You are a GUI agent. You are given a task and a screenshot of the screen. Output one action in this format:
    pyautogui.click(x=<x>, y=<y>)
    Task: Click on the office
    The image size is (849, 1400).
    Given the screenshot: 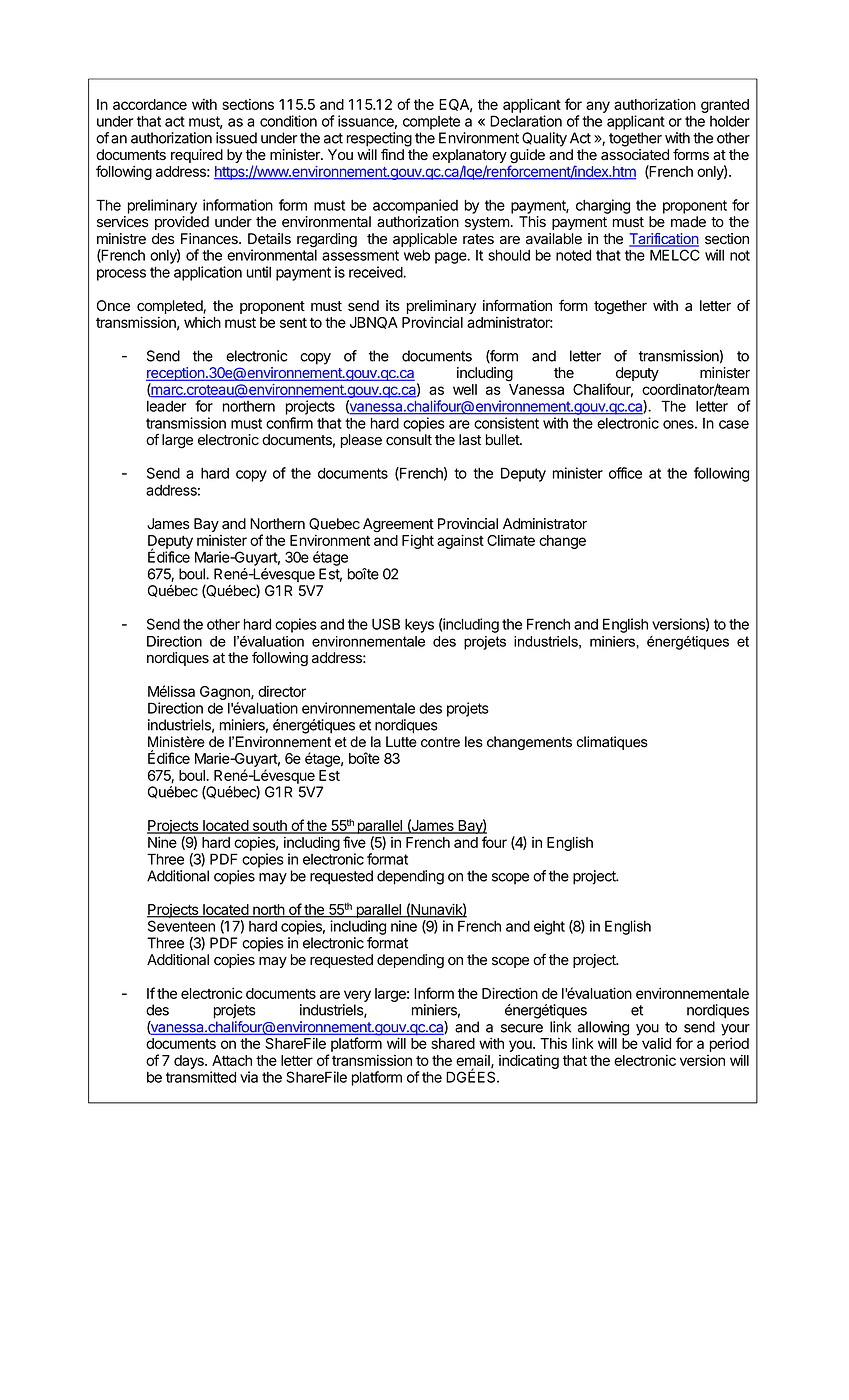 What is the action you would take?
    pyautogui.click(x=625, y=473)
